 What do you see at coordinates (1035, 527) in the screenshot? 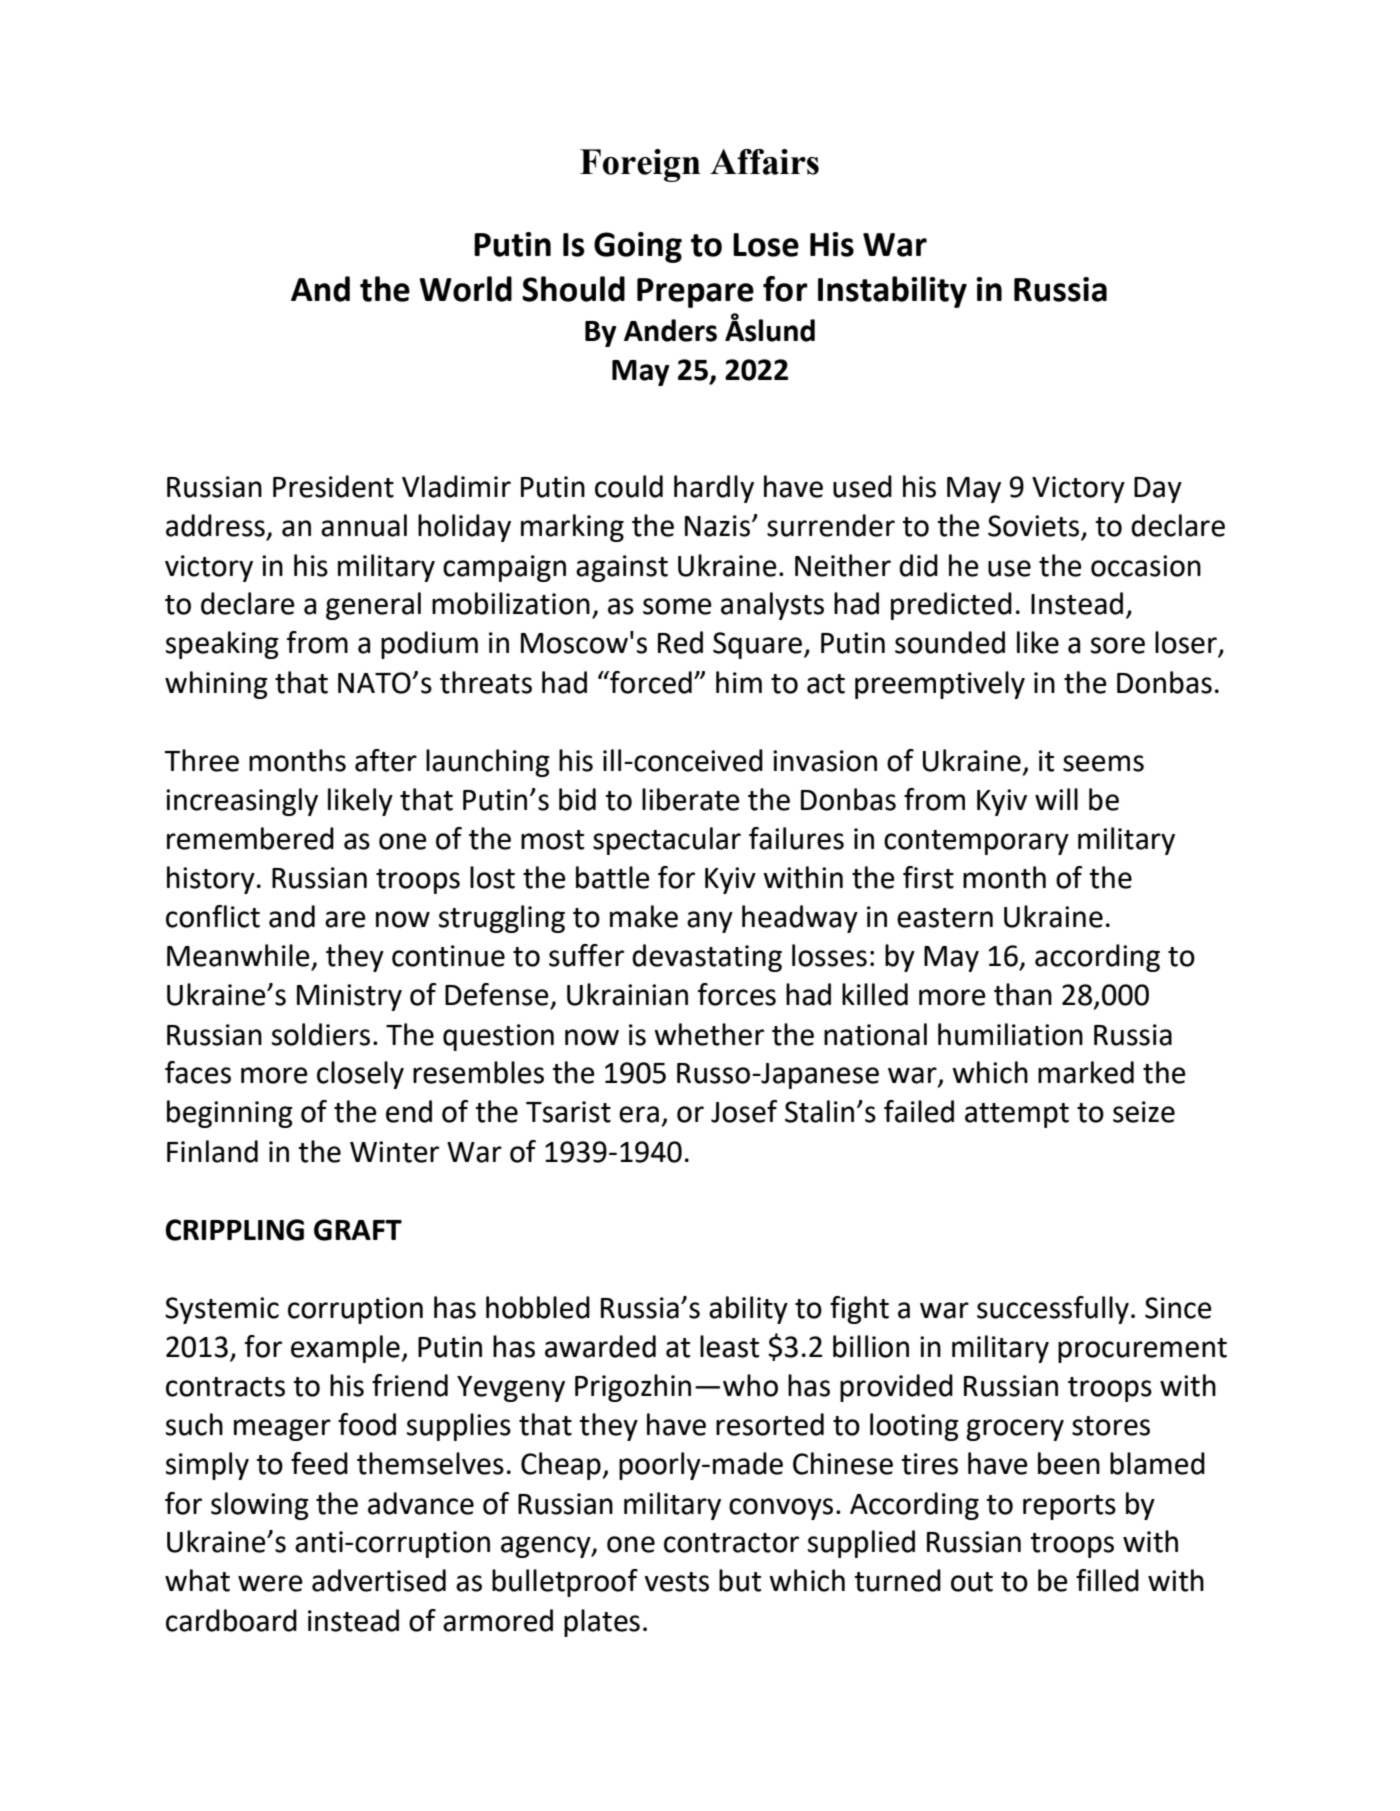
I see `Soviets` at bounding box center [1035, 527].
